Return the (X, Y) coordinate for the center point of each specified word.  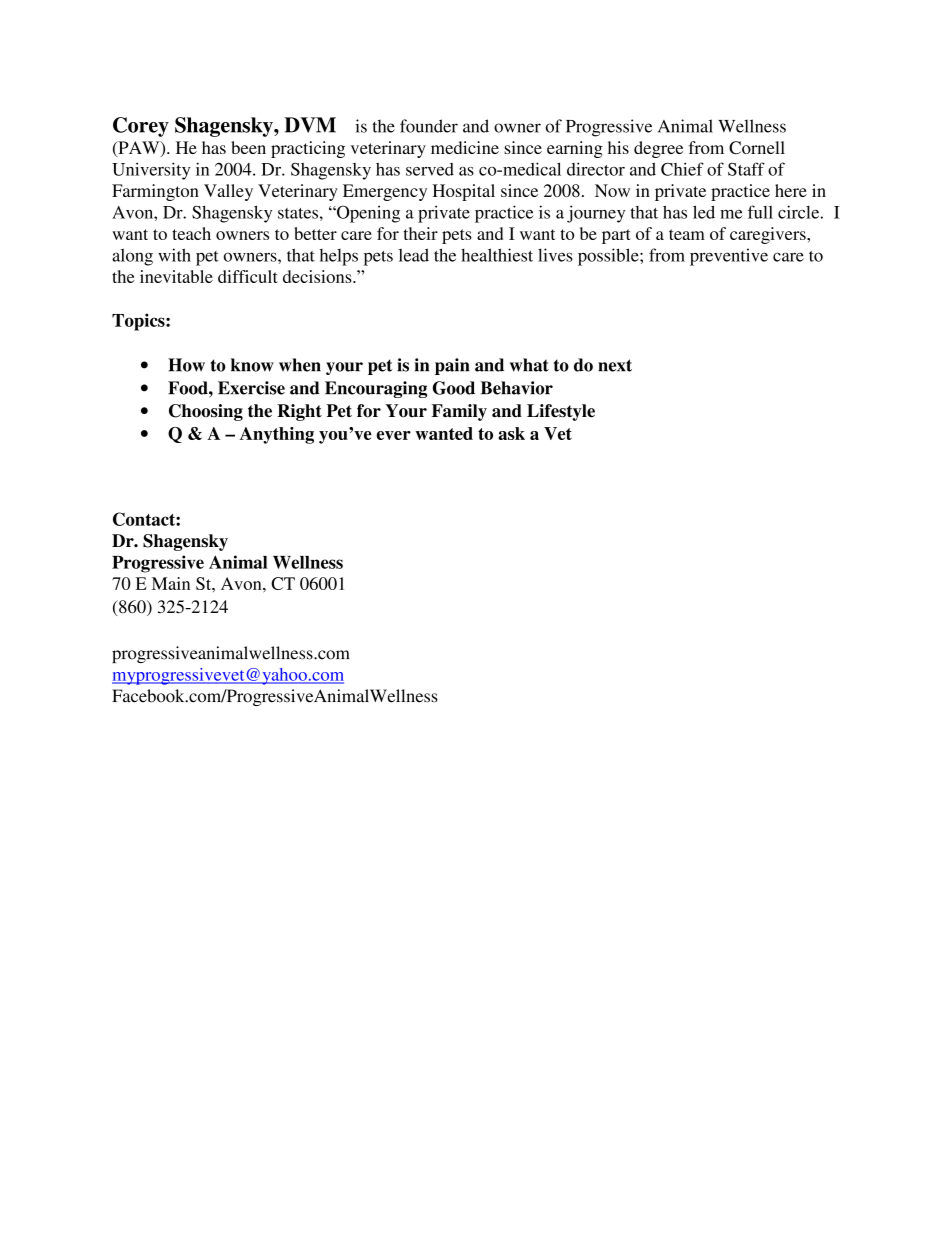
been (248, 147)
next (615, 365)
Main (171, 583)
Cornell (757, 147)
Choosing (206, 412)
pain (452, 366)
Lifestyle (561, 412)
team (687, 234)
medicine (465, 147)
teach (191, 233)
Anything (277, 435)
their (420, 233)
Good (454, 388)
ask (511, 433)
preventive (729, 257)
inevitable (176, 276)
